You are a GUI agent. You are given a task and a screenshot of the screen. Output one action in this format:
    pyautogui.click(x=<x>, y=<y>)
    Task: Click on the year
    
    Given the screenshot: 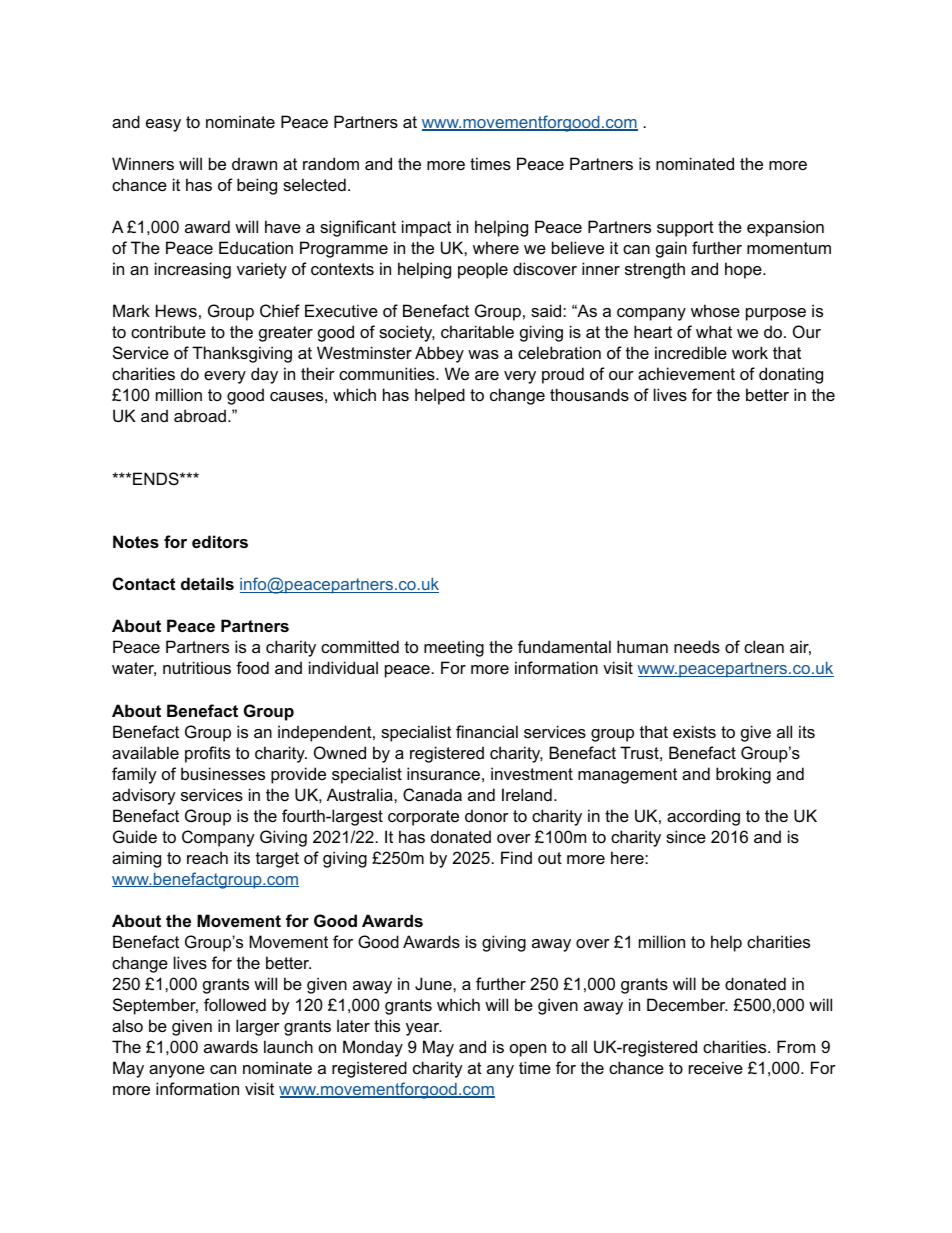 What is the action you would take?
    pyautogui.click(x=424, y=1029)
